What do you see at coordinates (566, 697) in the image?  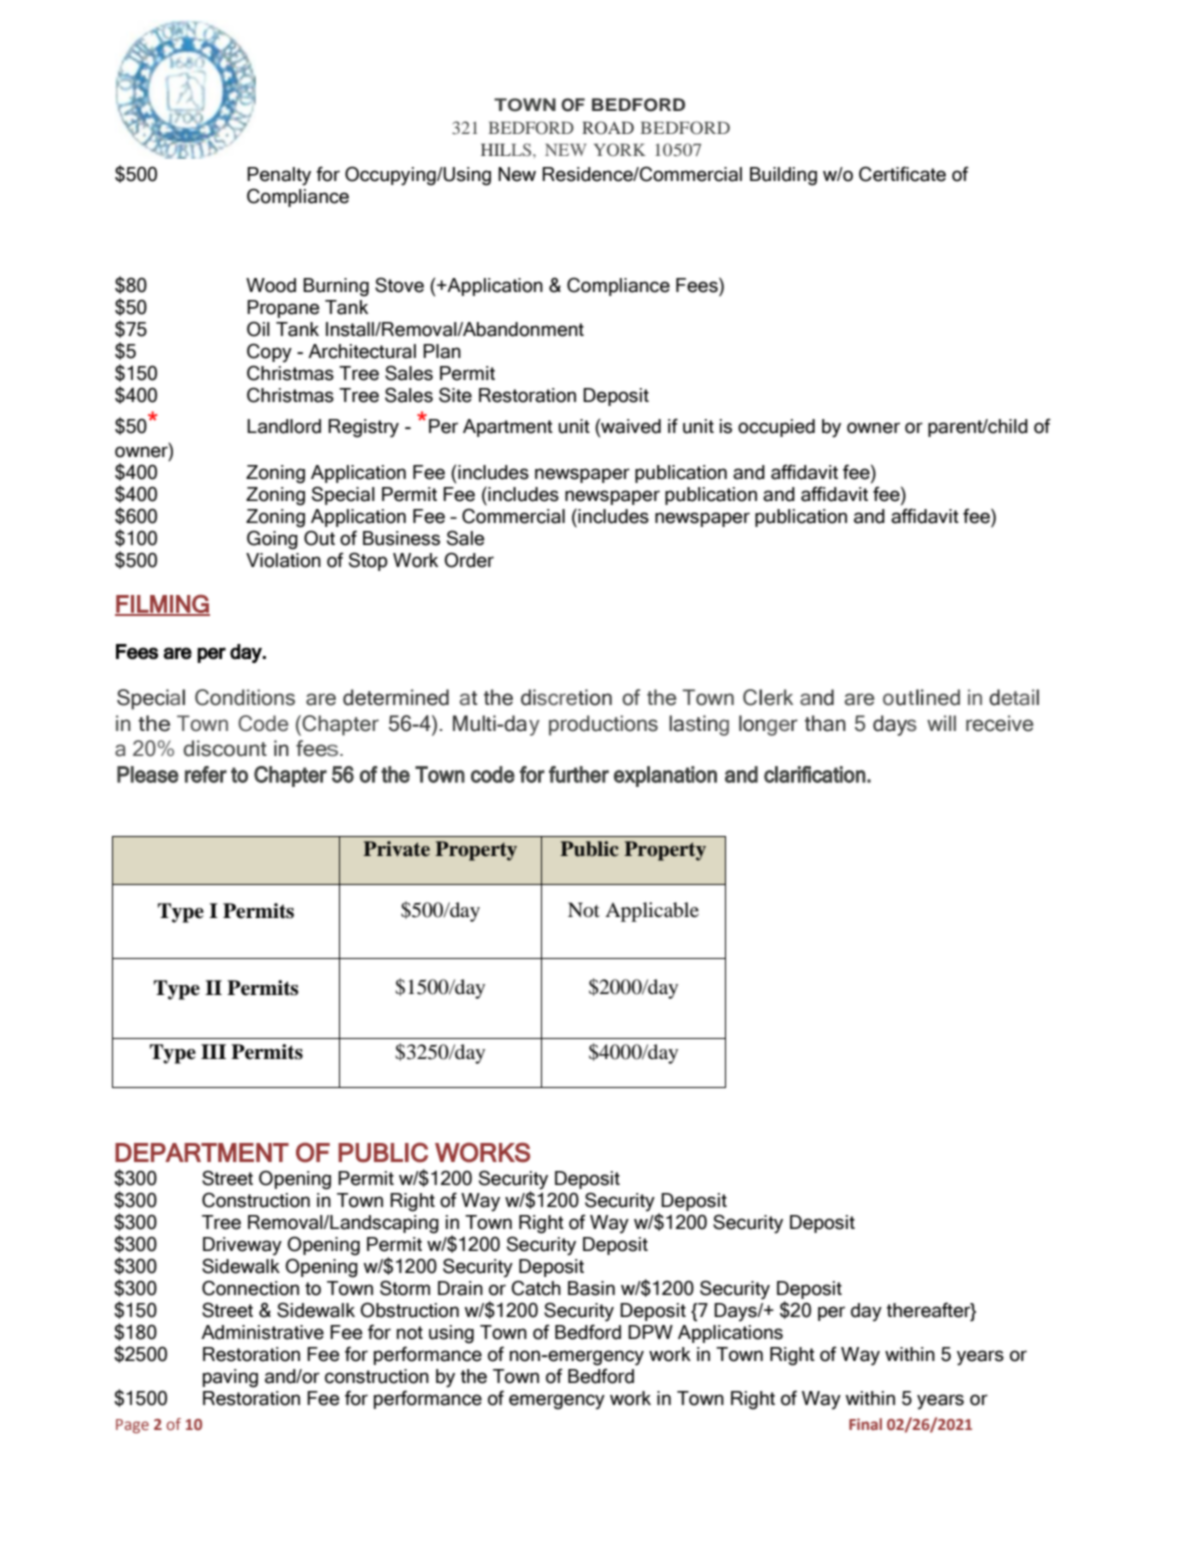 I see `discretion` at bounding box center [566, 697].
